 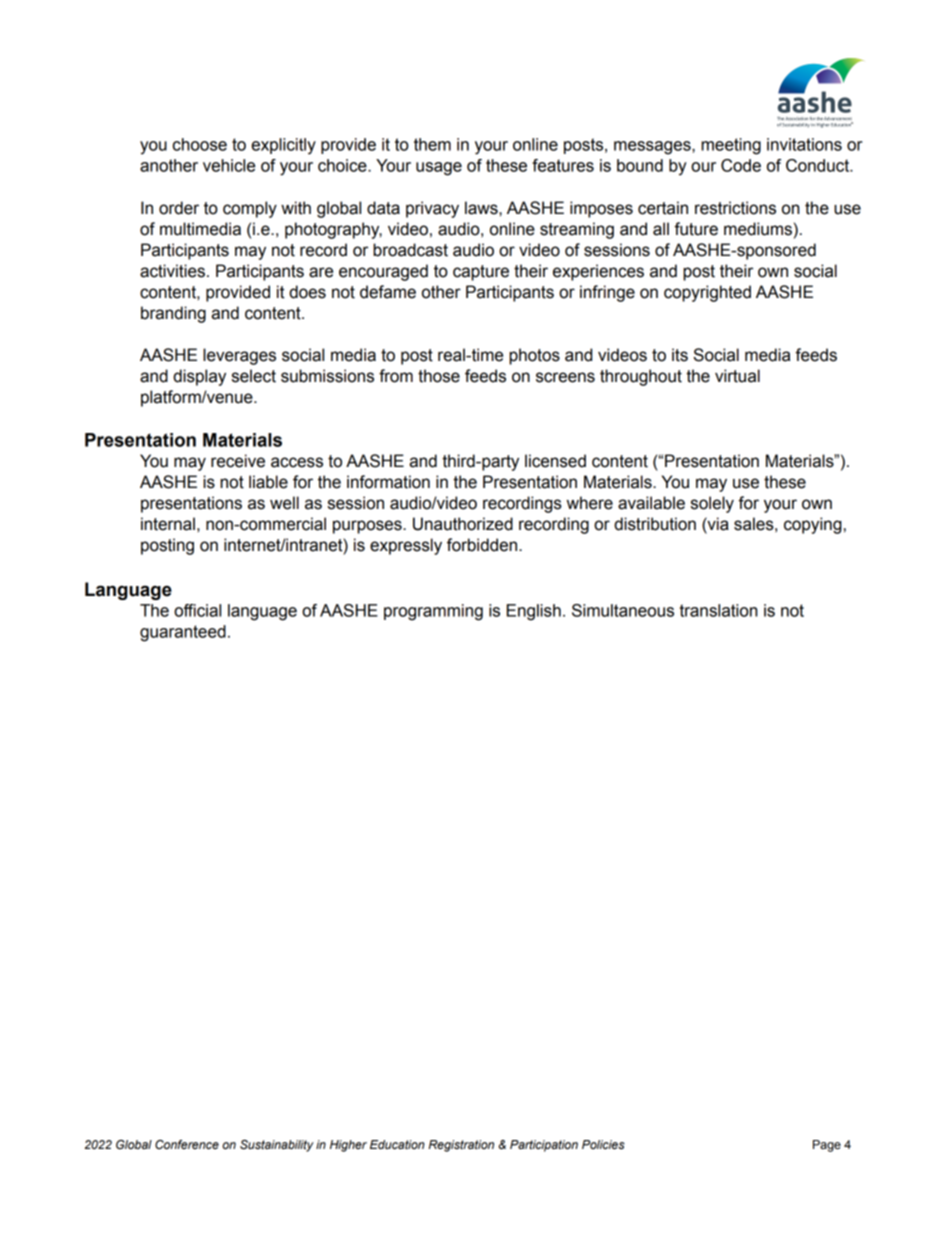 What do you see at coordinates (741, 165) in the image?
I see `Code` at bounding box center [741, 165].
